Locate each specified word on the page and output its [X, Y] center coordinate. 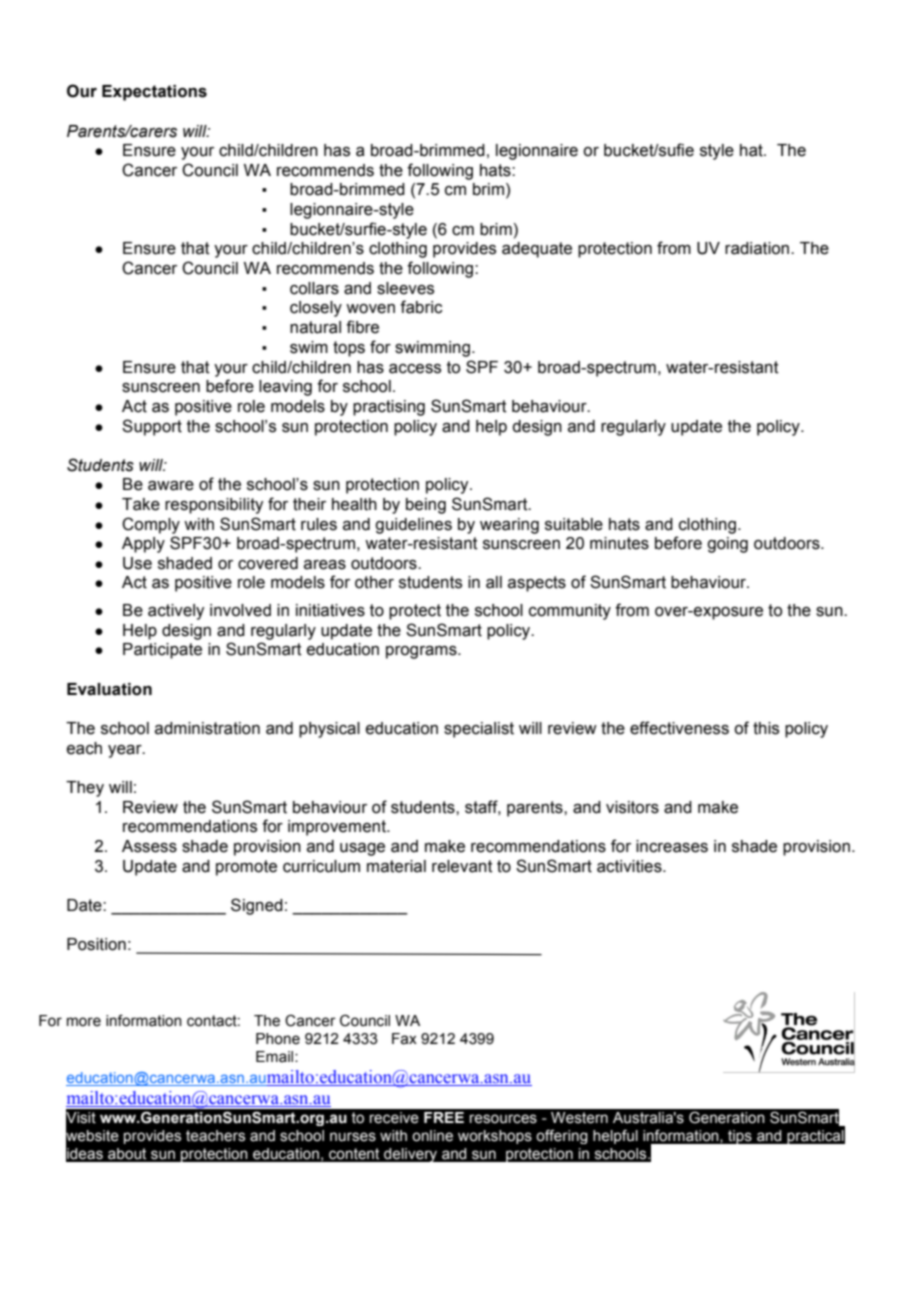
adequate [537, 250]
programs [422, 652]
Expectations [154, 93]
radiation [758, 248]
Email [276, 1057]
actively [176, 612]
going [727, 545]
